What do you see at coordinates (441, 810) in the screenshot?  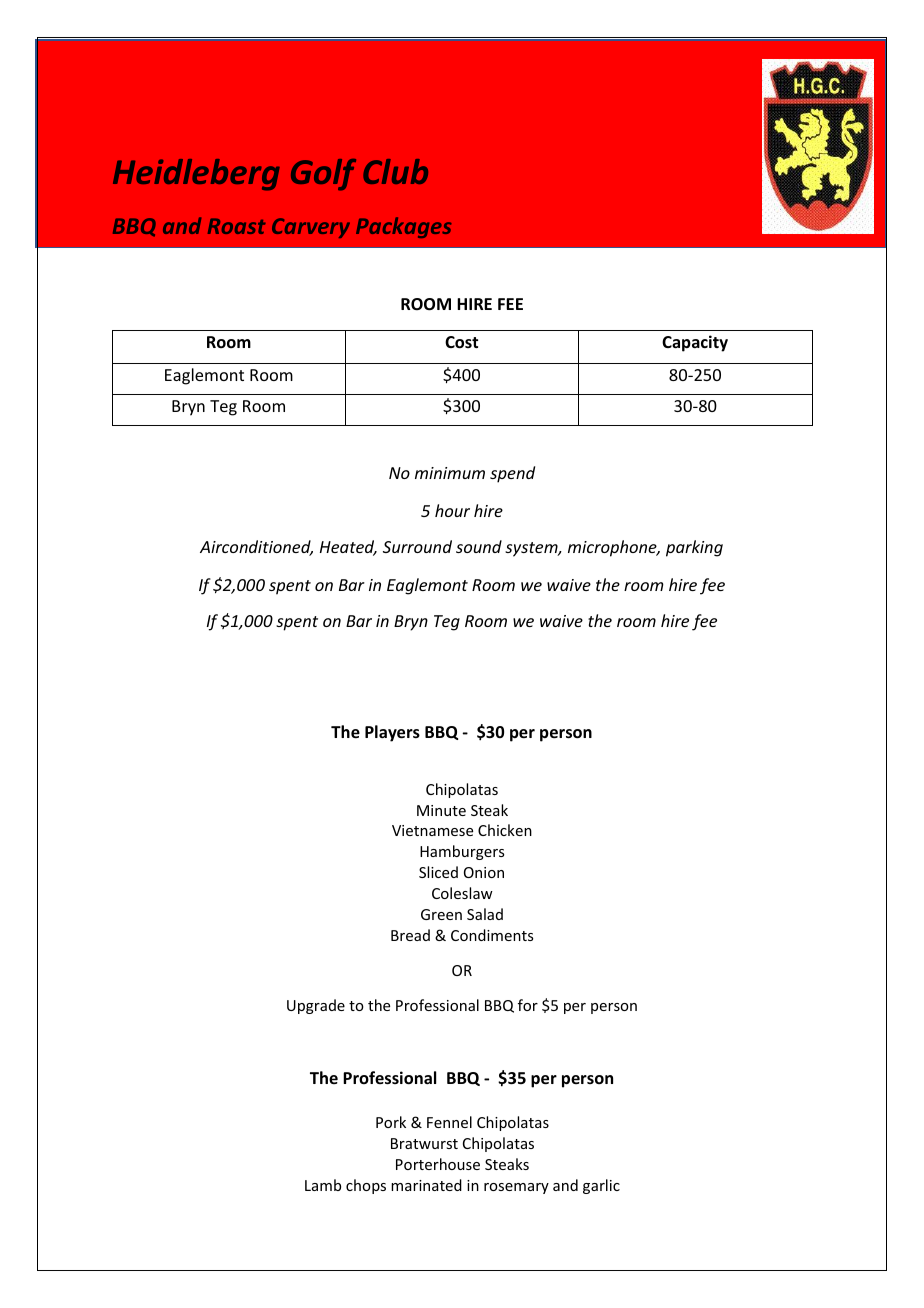 I see `Minute` at bounding box center [441, 810].
